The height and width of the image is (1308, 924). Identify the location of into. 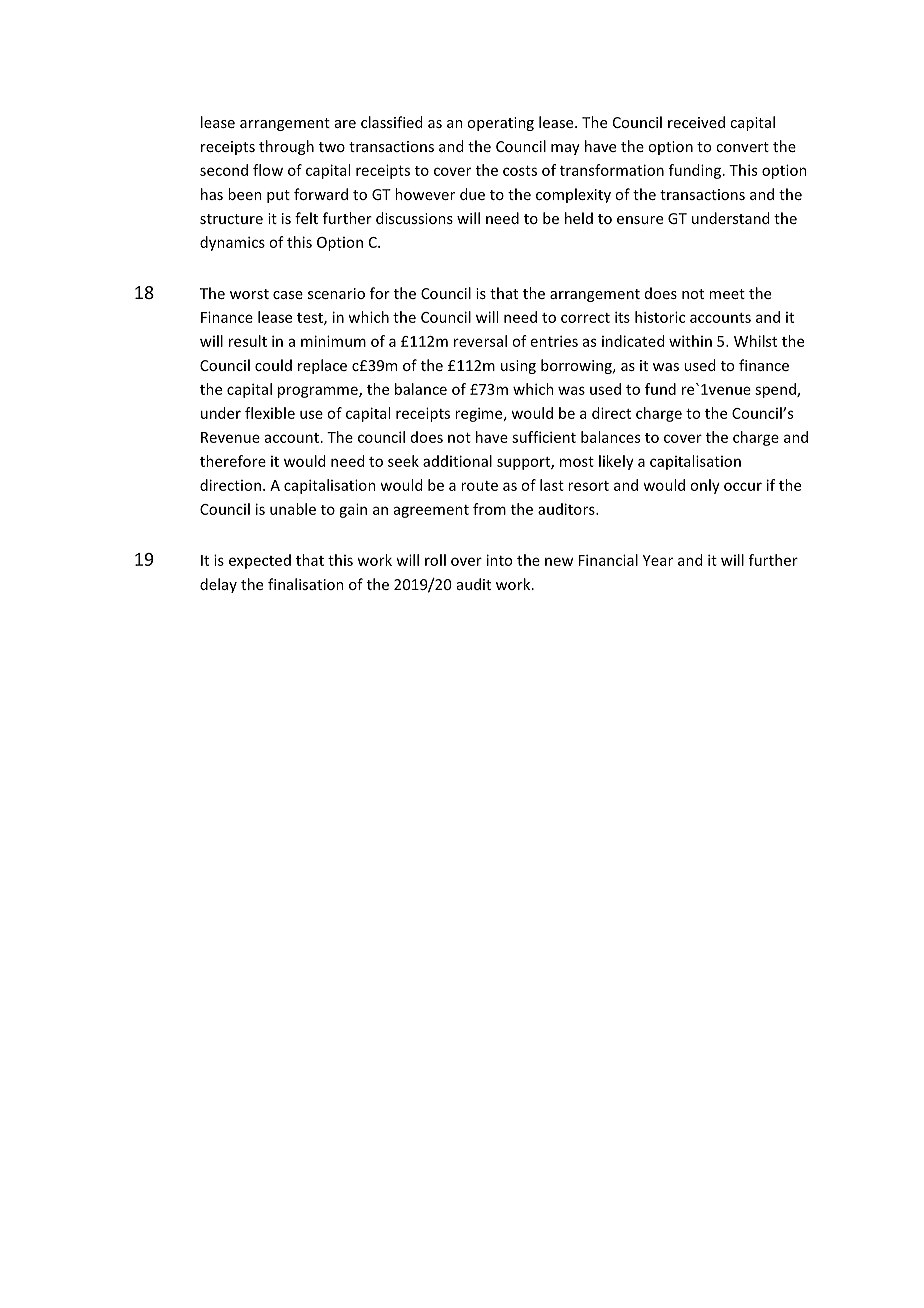
(499, 560).
